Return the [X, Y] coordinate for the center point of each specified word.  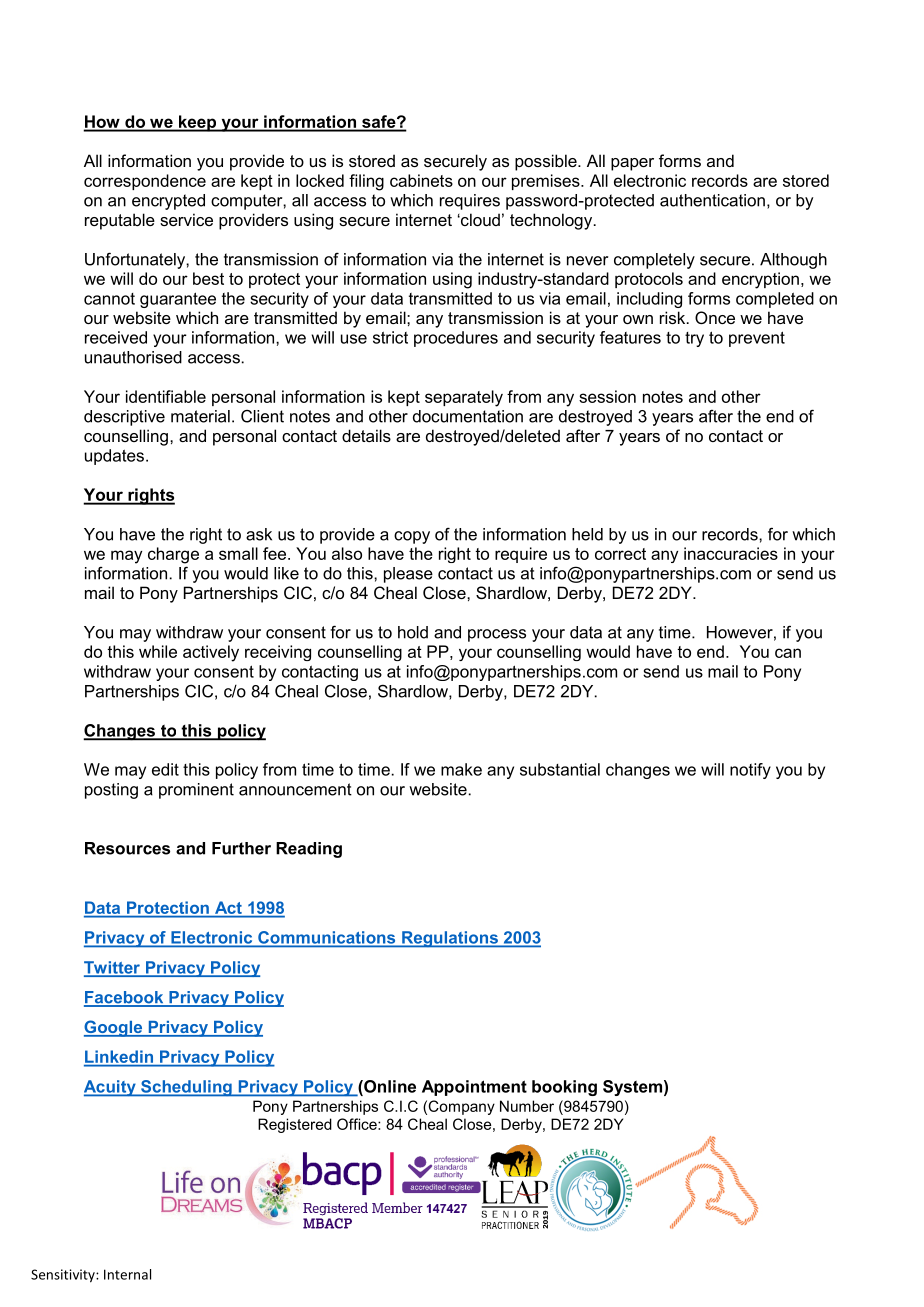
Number [527, 1106]
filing [366, 182]
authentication [712, 200]
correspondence [145, 182]
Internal [127, 1274]
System [632, 1088]
